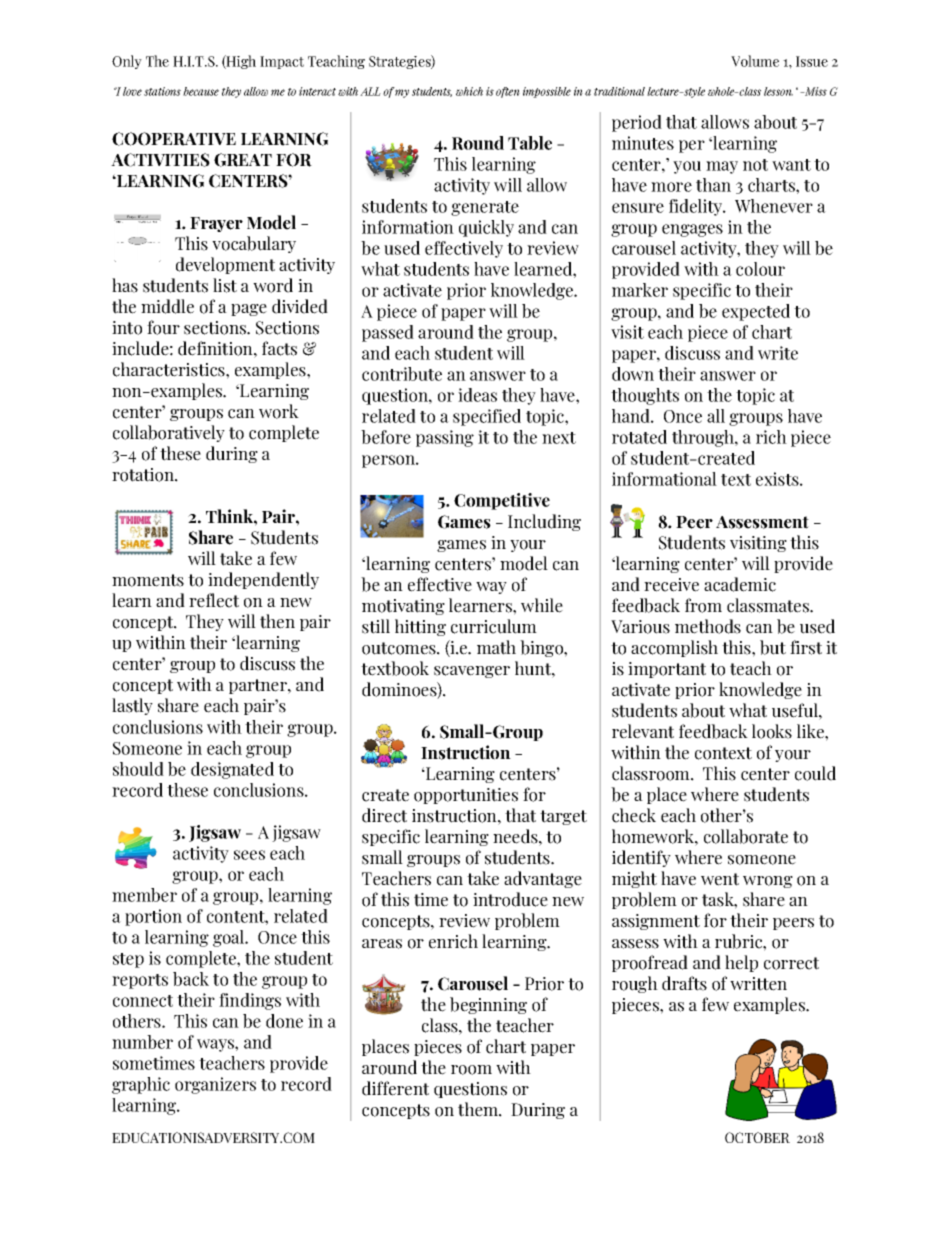 This screenshot has height=1233, width=952. What do you see at coordinates (469, 91) in the screenshot?
I see `which` at bounding box center [469, 91].
